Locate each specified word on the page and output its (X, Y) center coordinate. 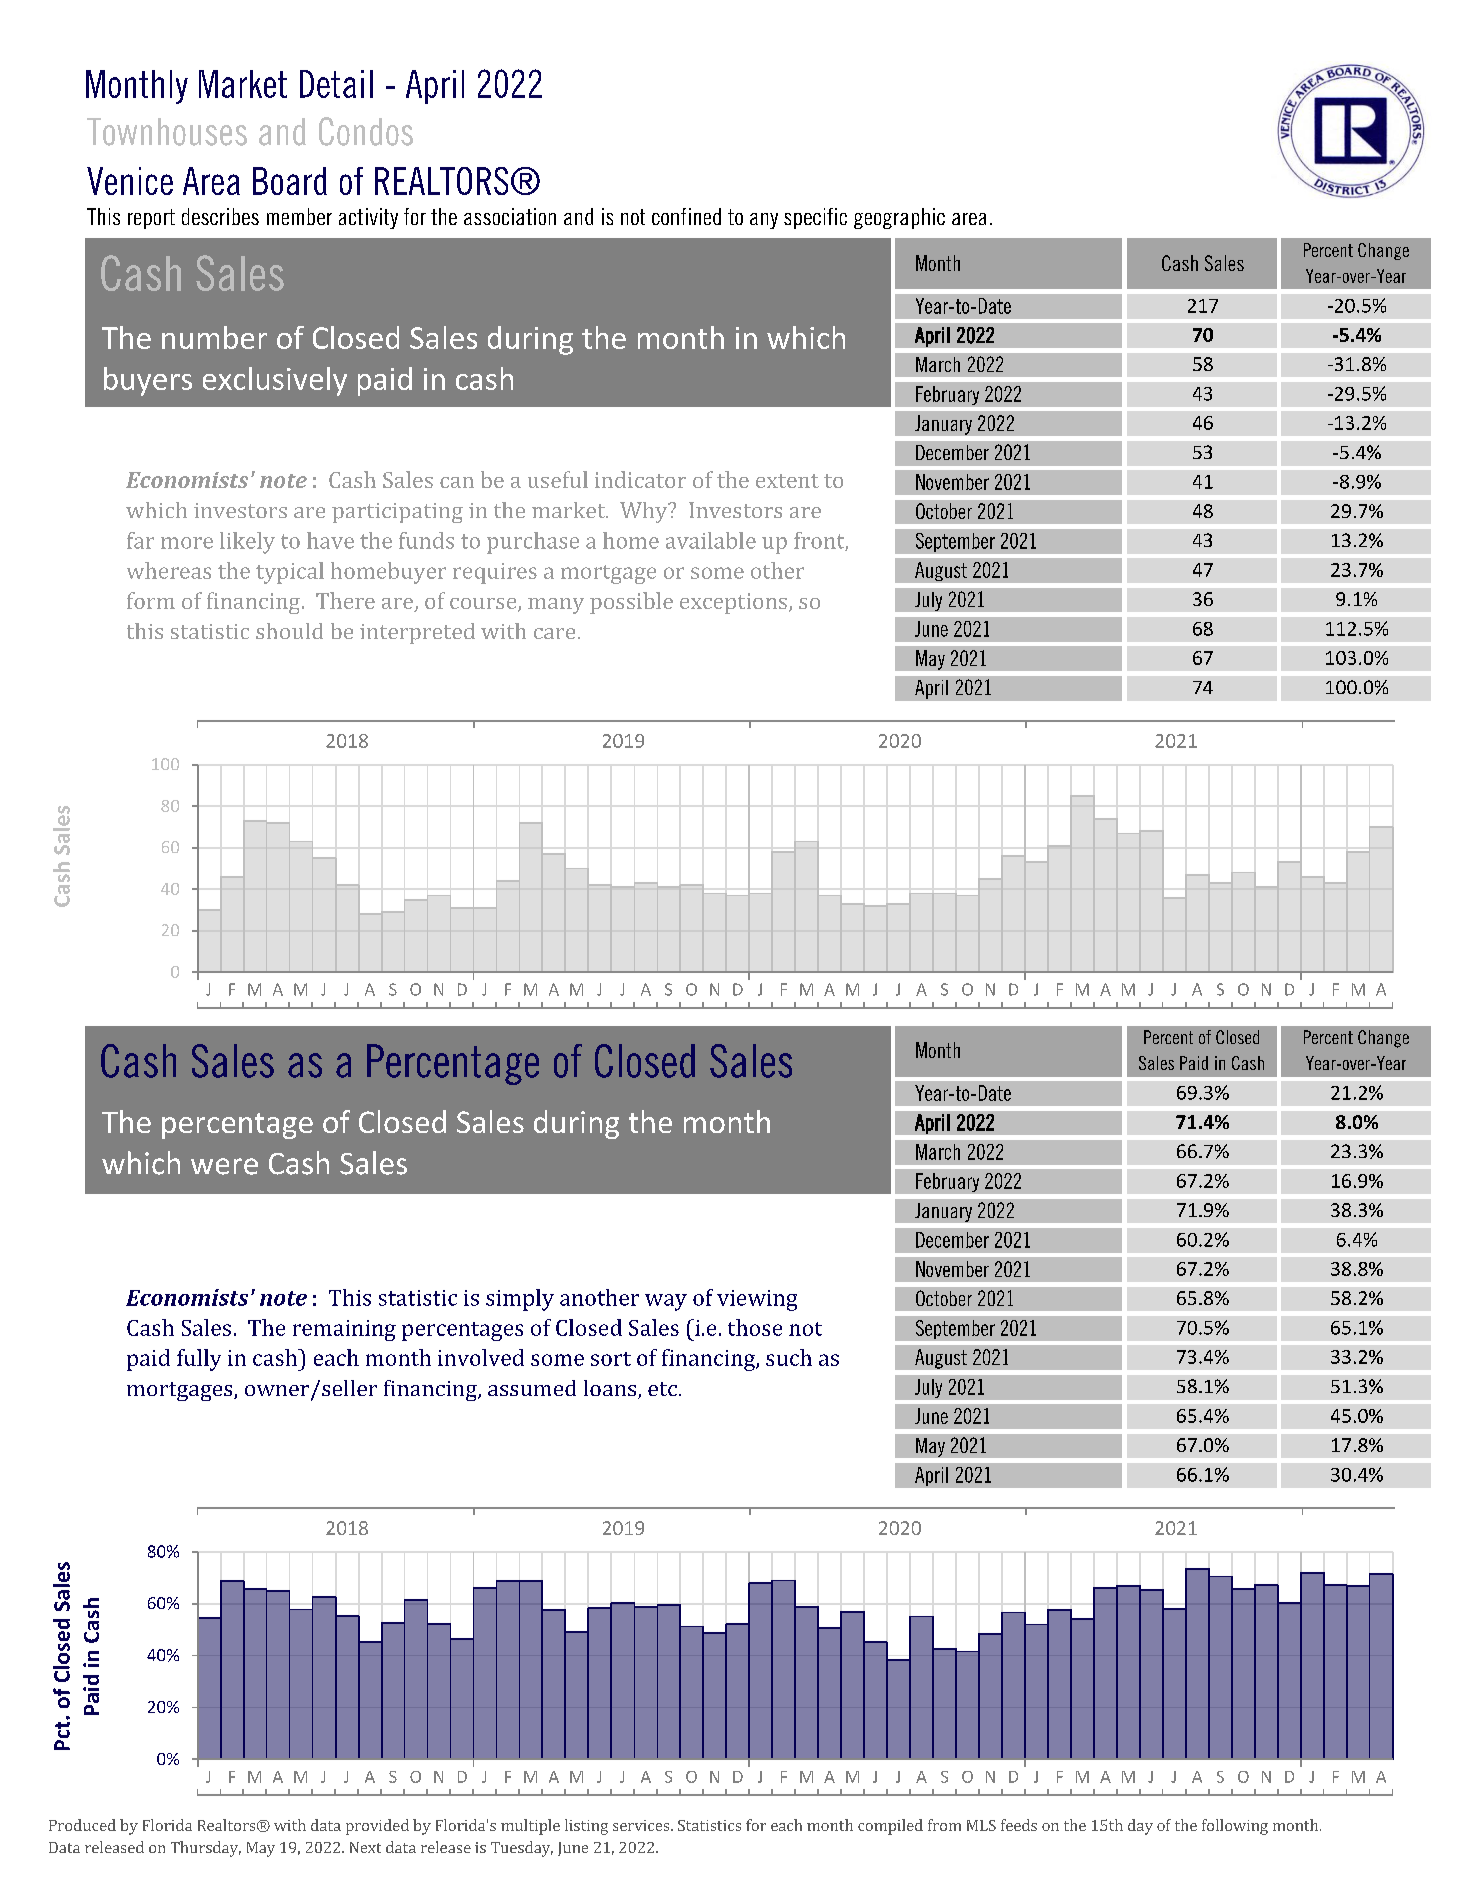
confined (686, 216)
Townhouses (167, 132)
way (666, 1302)
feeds (1019, 1825)
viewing (757, 1300)
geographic (899, 218)
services (642, 1825)
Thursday (206, 1849)
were (224, 1166)
